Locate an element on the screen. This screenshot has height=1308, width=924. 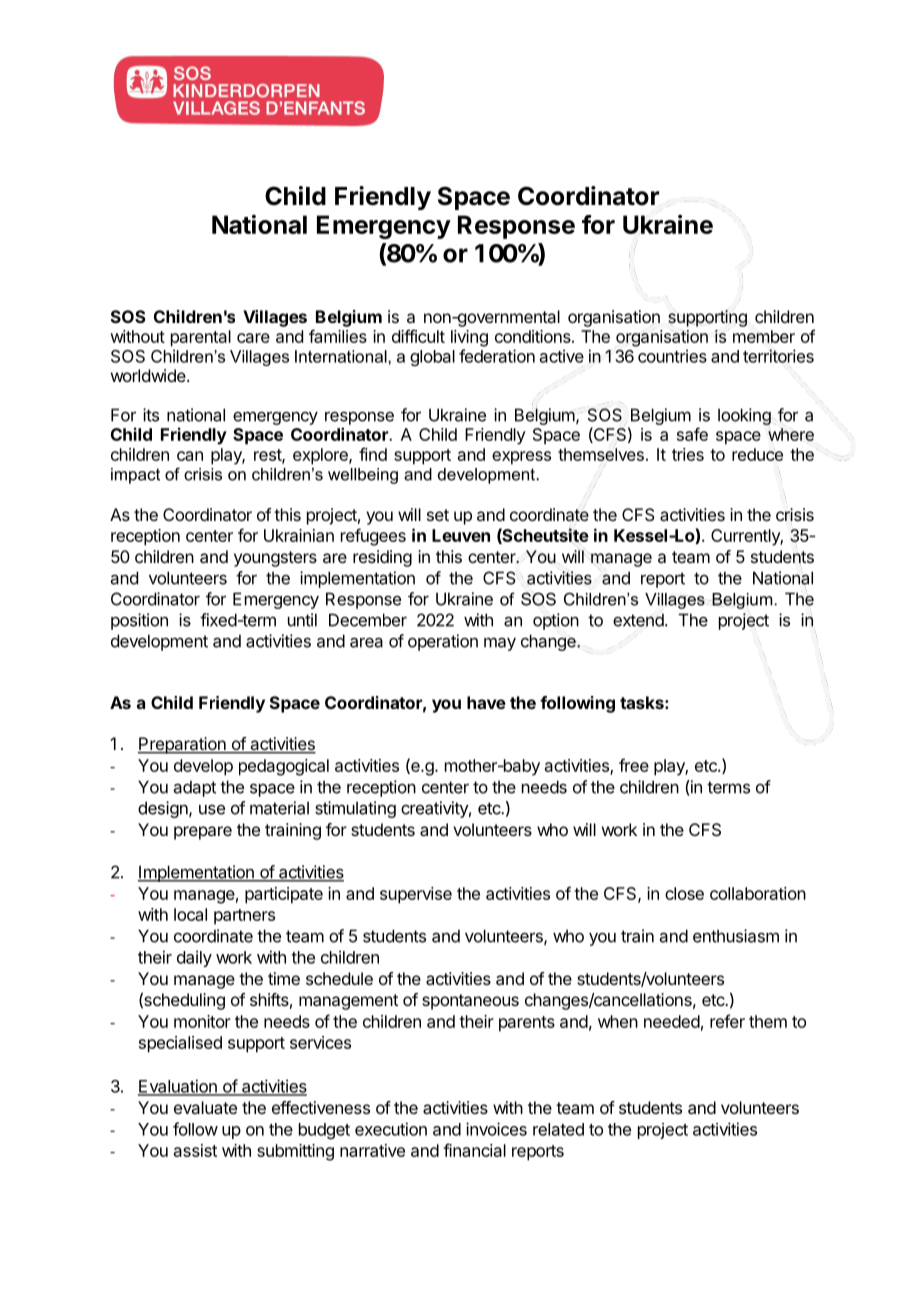
global is located at coordinates (432, 358).
